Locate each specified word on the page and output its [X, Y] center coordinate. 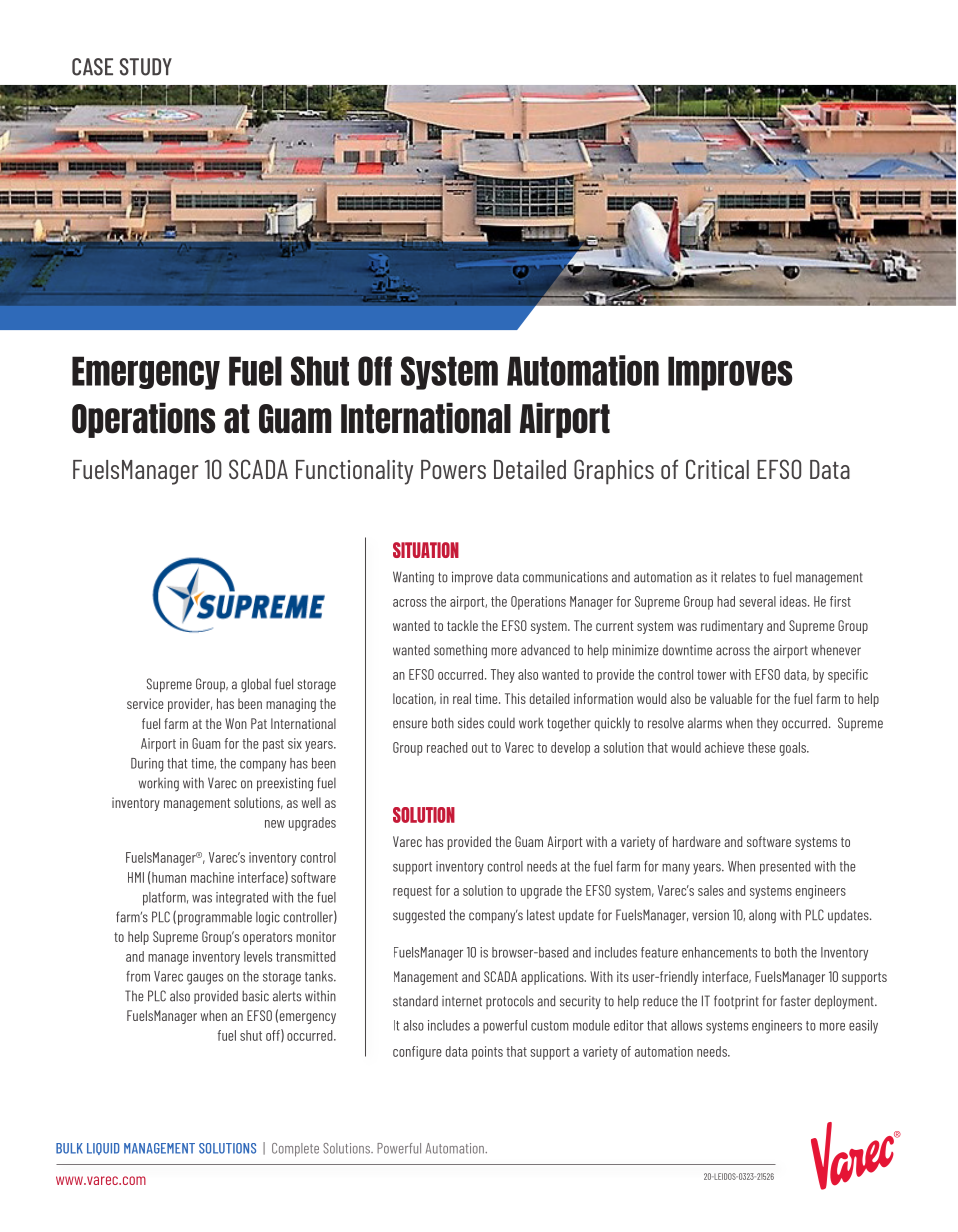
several [758, 601]
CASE [92, 67]
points [487, 1053]
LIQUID [103, 1149]
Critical [717, 469]
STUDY [146, 67]
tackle [462, 625]
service [145, 703]
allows [686, 1025]
